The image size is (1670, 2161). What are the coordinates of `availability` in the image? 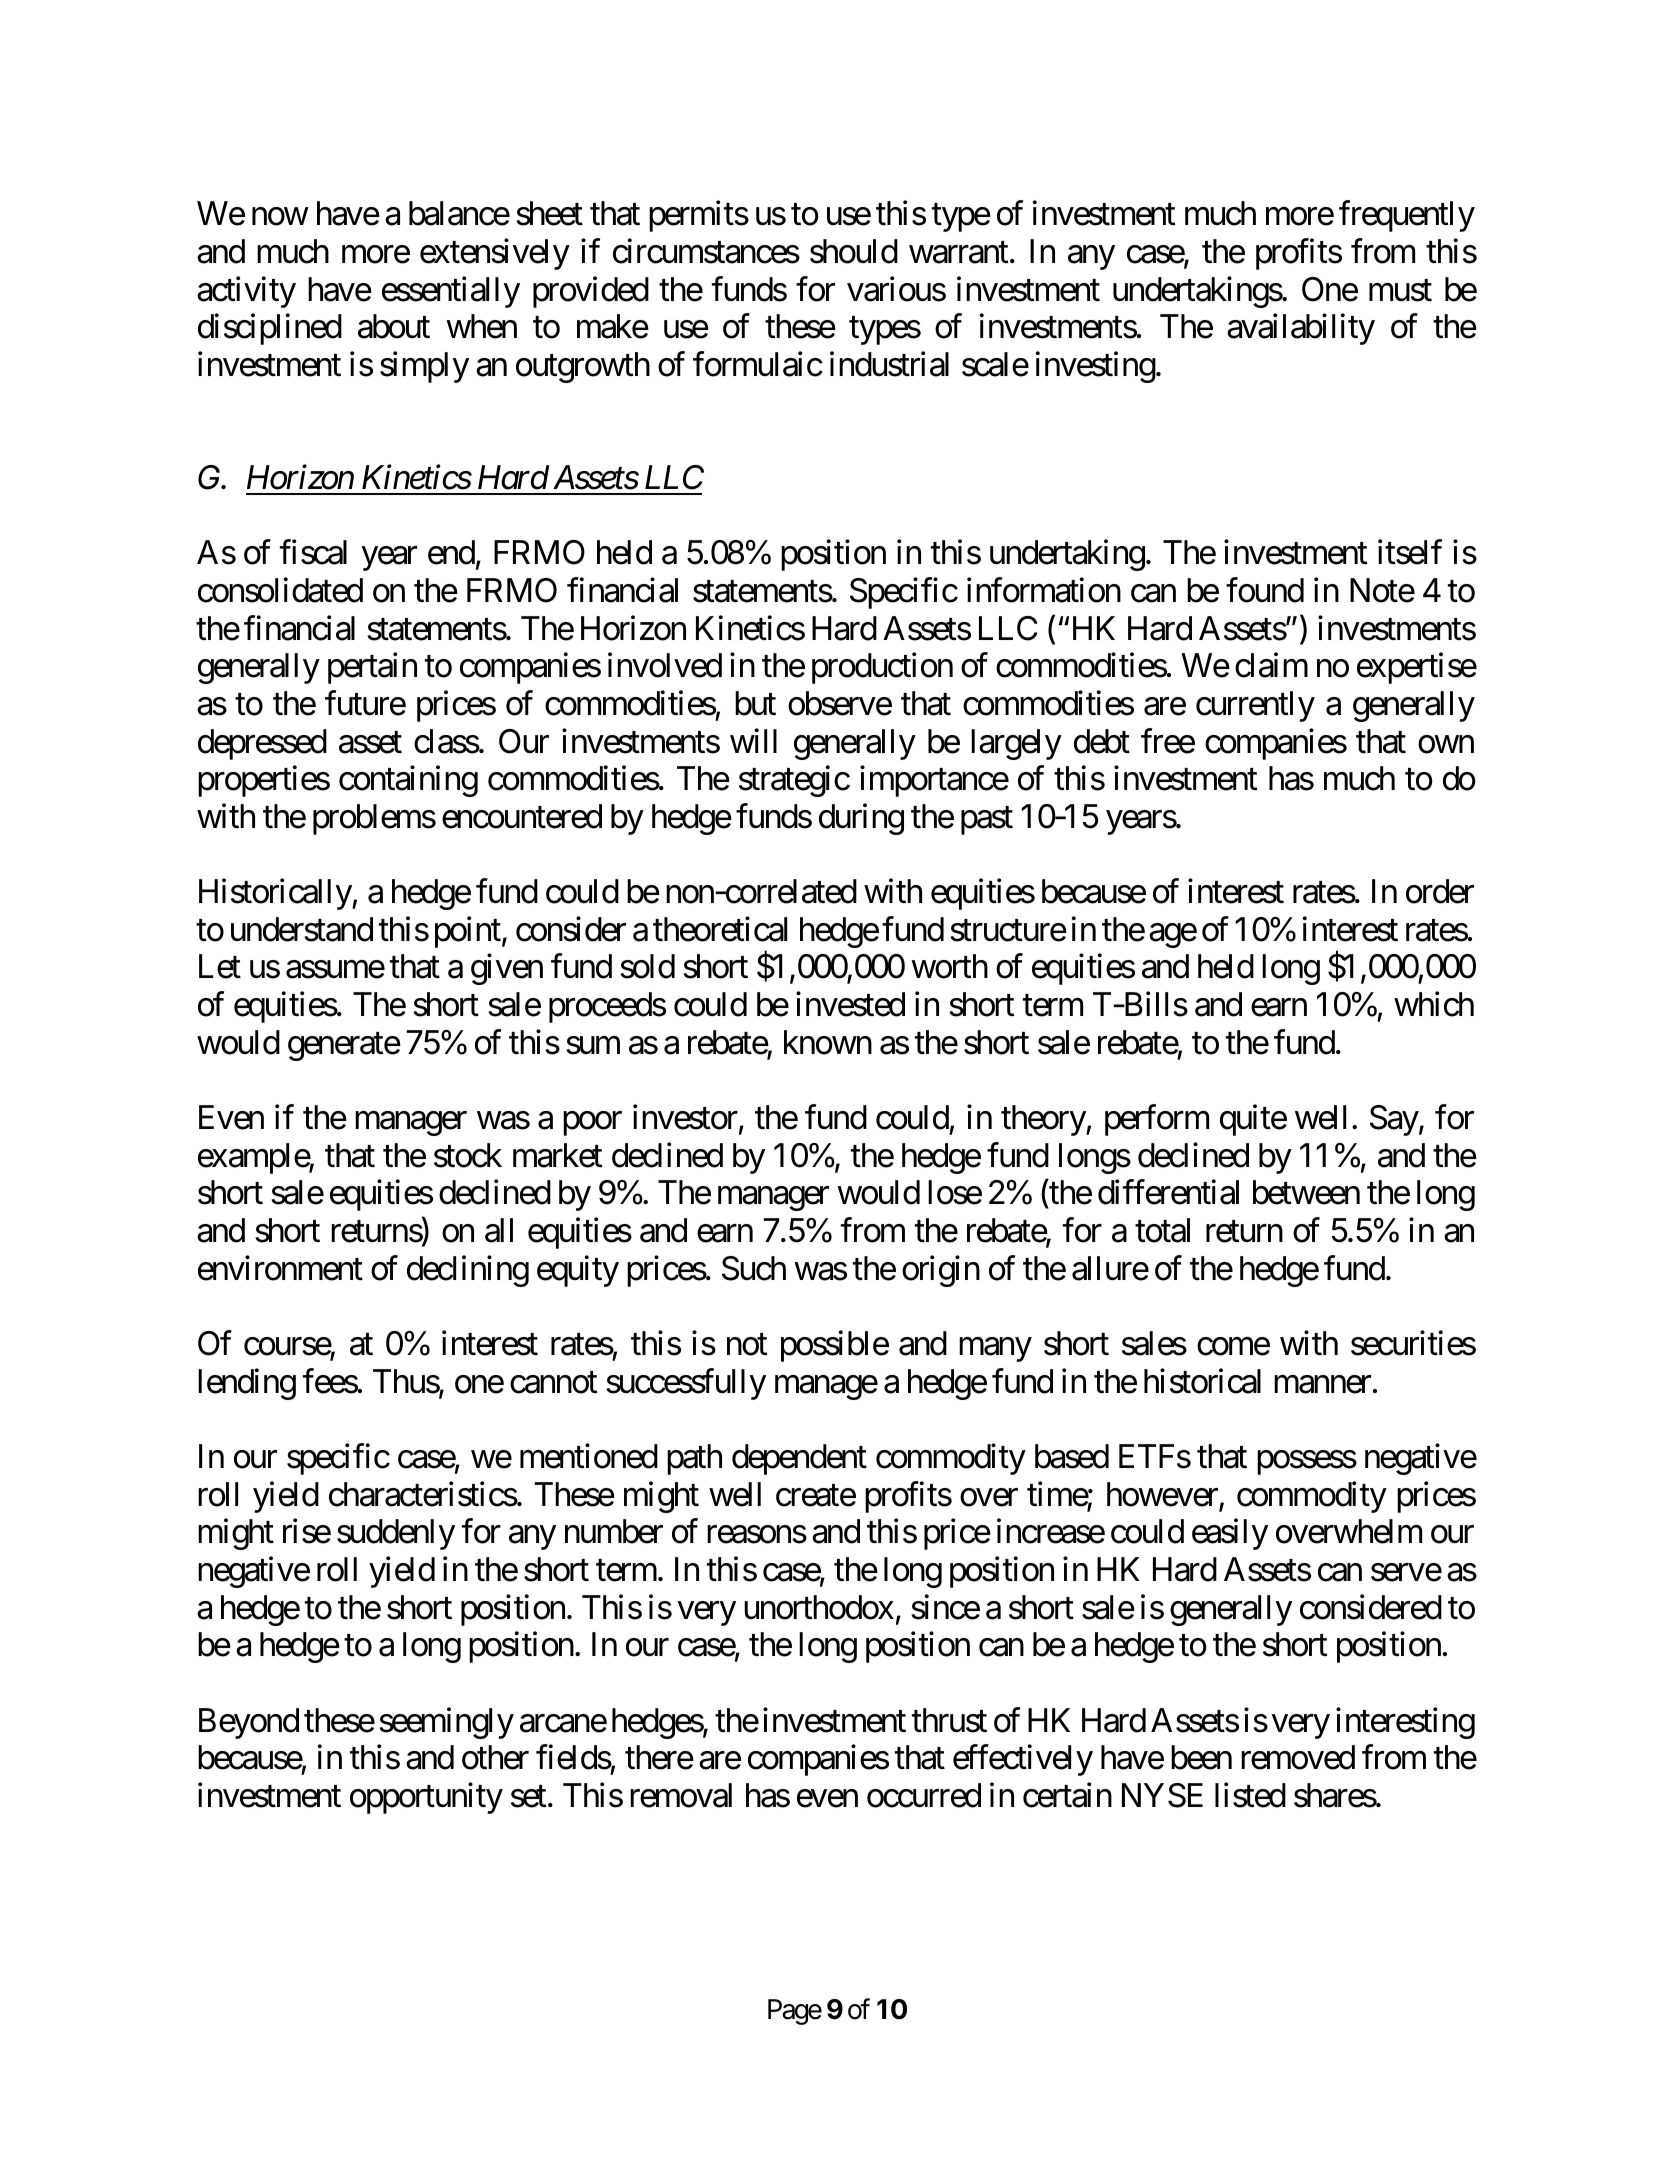 It's located at (1301, 329).
